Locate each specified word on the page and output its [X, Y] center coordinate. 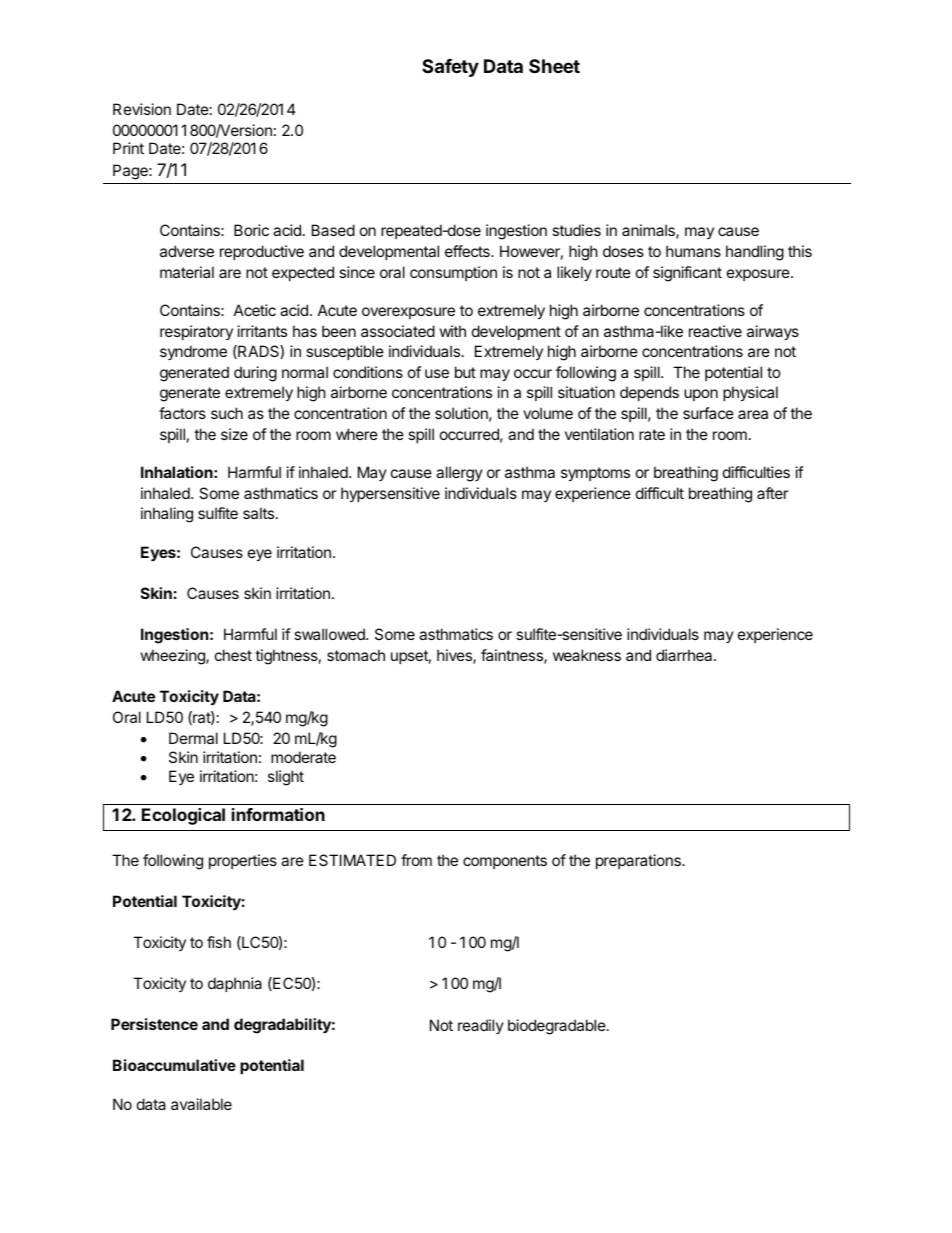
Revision [142, 109]
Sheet [554, 66]
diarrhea [685, 655]
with [453, 331]
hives [455, 656]
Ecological [183, 816]
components [505, 862]
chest [233, 655]
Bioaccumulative [174, 1065]
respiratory [196, 332]
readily [481, 1026]
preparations [639, 861]
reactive [715, 331]
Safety [450, 68]
